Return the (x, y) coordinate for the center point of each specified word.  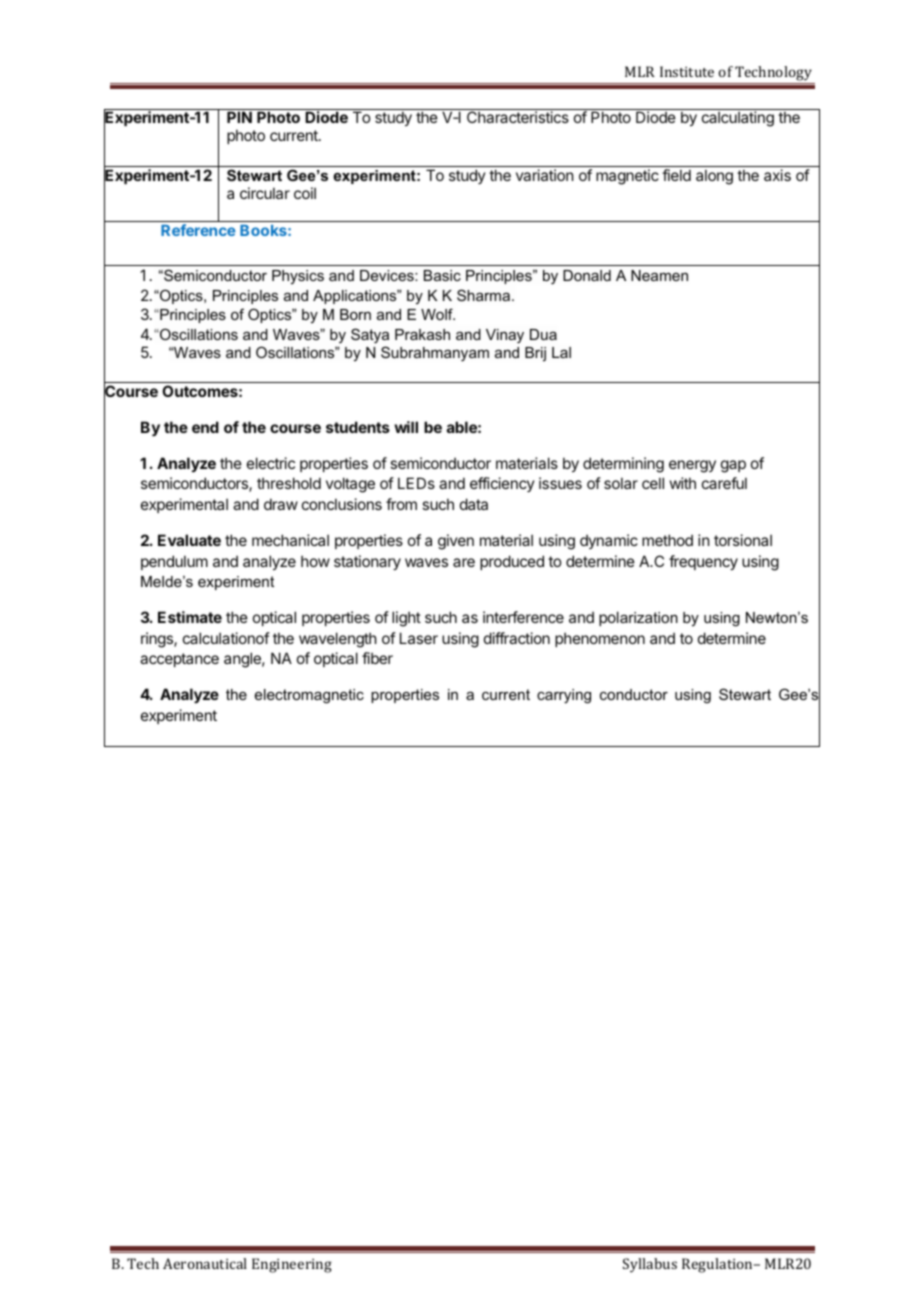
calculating (738, 119)
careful (724, 483)
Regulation (718, 1265)
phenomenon (600, 639)
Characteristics (518, 117)
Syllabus (650, 1265)
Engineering (292, 1265)
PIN (239, 117)
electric (271, 463)
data (474, 504)
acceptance (179, 660)
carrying (564, 696)
